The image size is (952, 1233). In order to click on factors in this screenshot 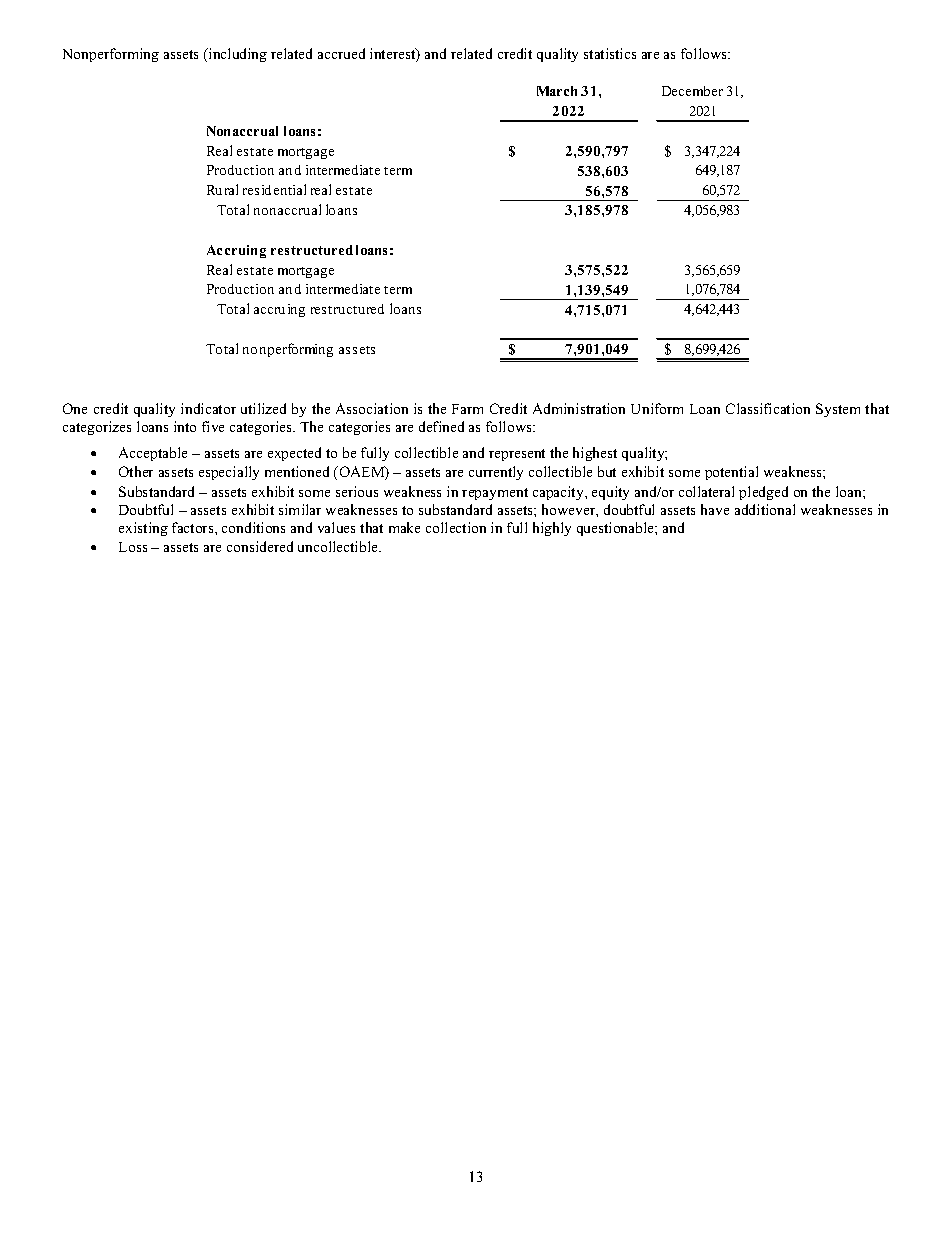, I will do `click(194, 527)`.
